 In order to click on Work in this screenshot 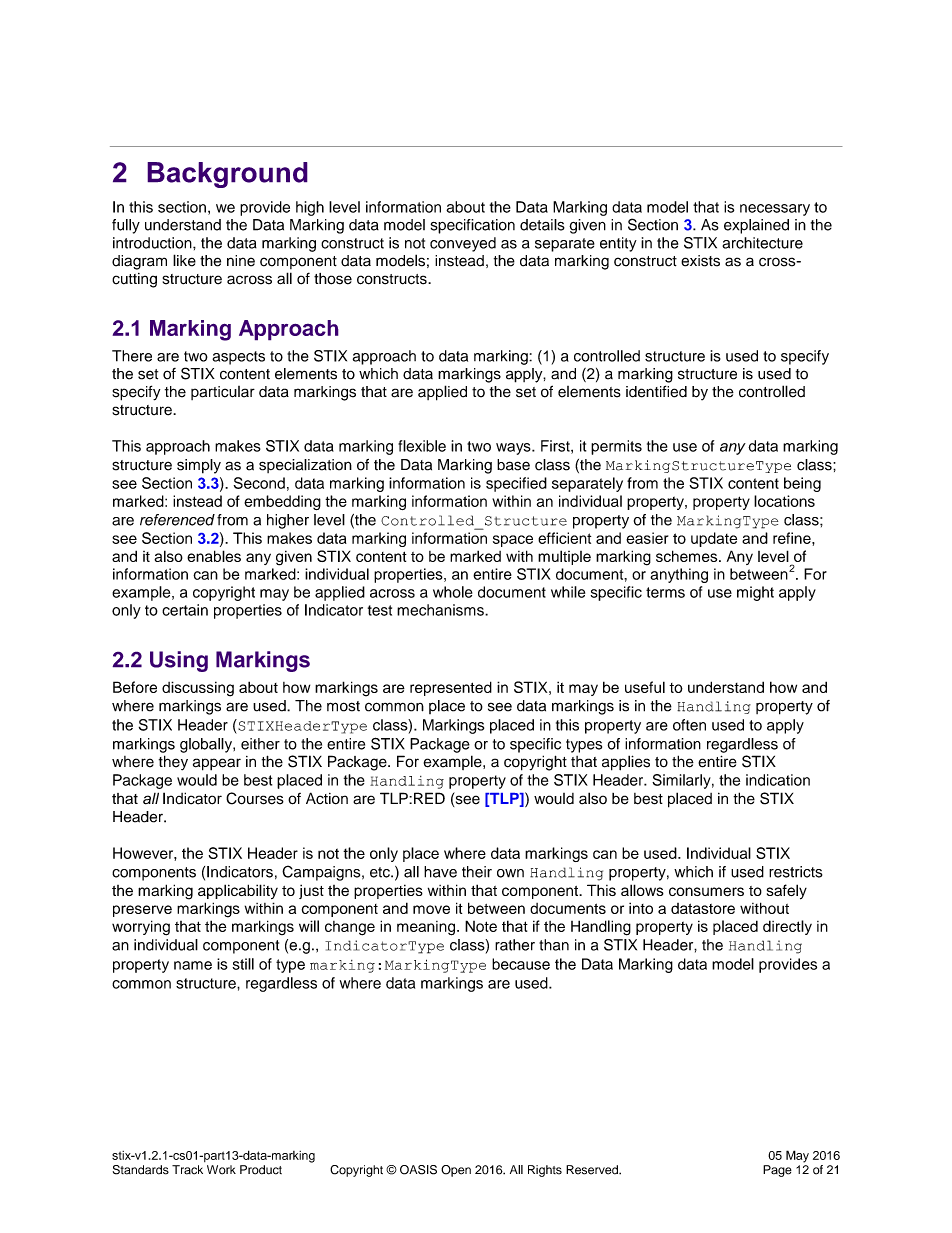, I will do `click(221, 1170)`.
